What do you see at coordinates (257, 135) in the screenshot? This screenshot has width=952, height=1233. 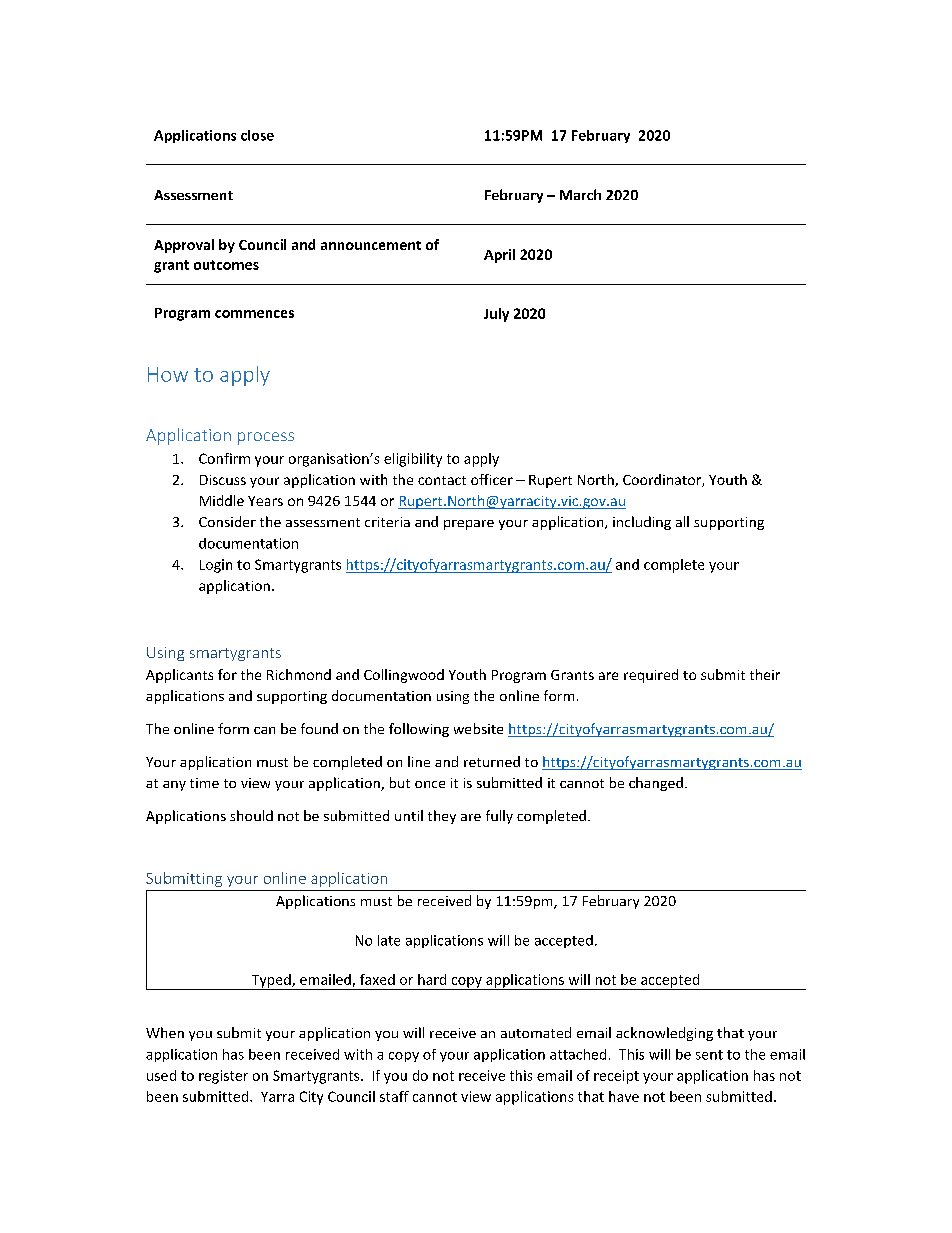 I see `close` at bounding box center [257, 135].
